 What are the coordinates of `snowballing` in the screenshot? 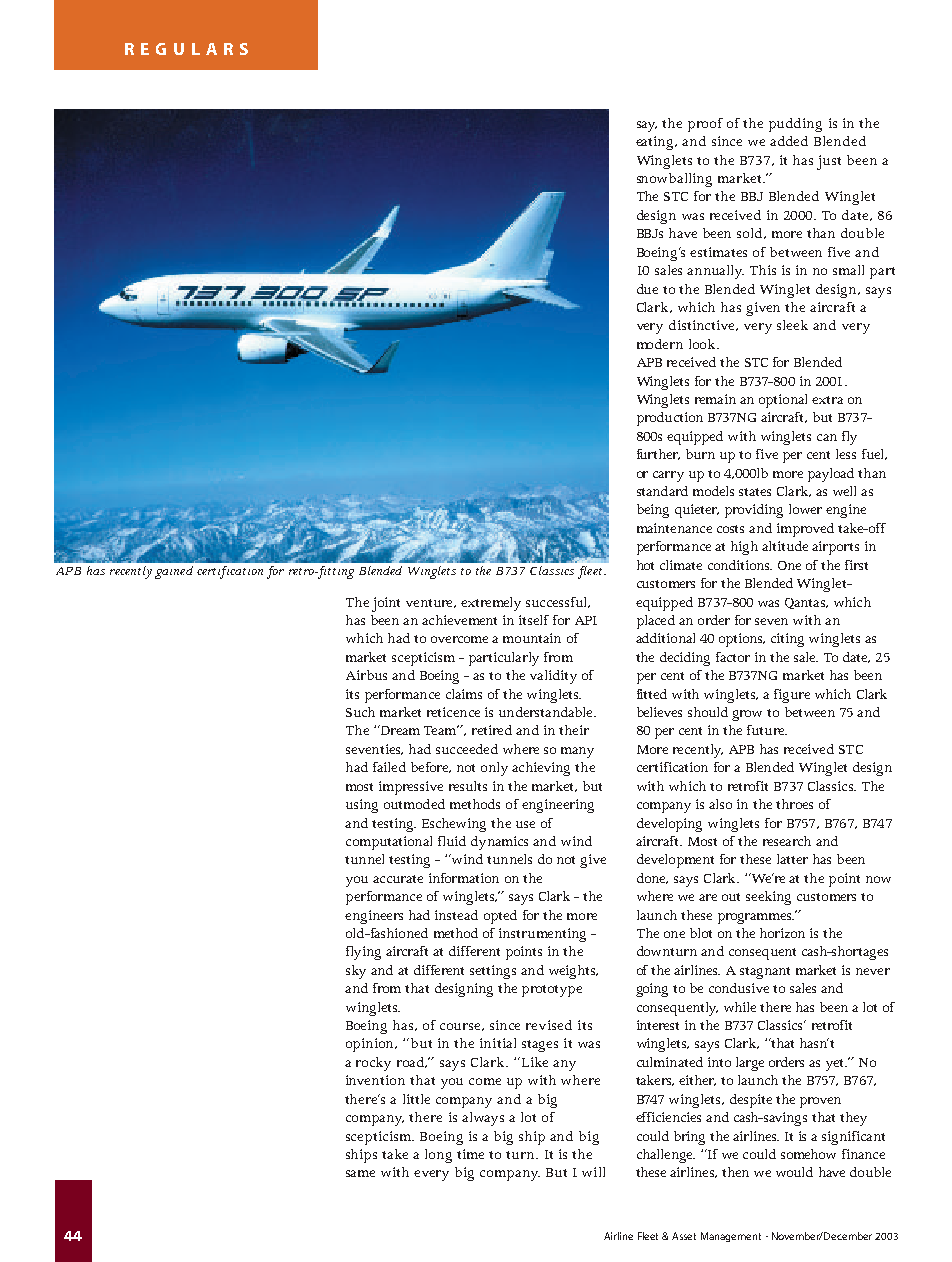 It's located at (674, 180).
